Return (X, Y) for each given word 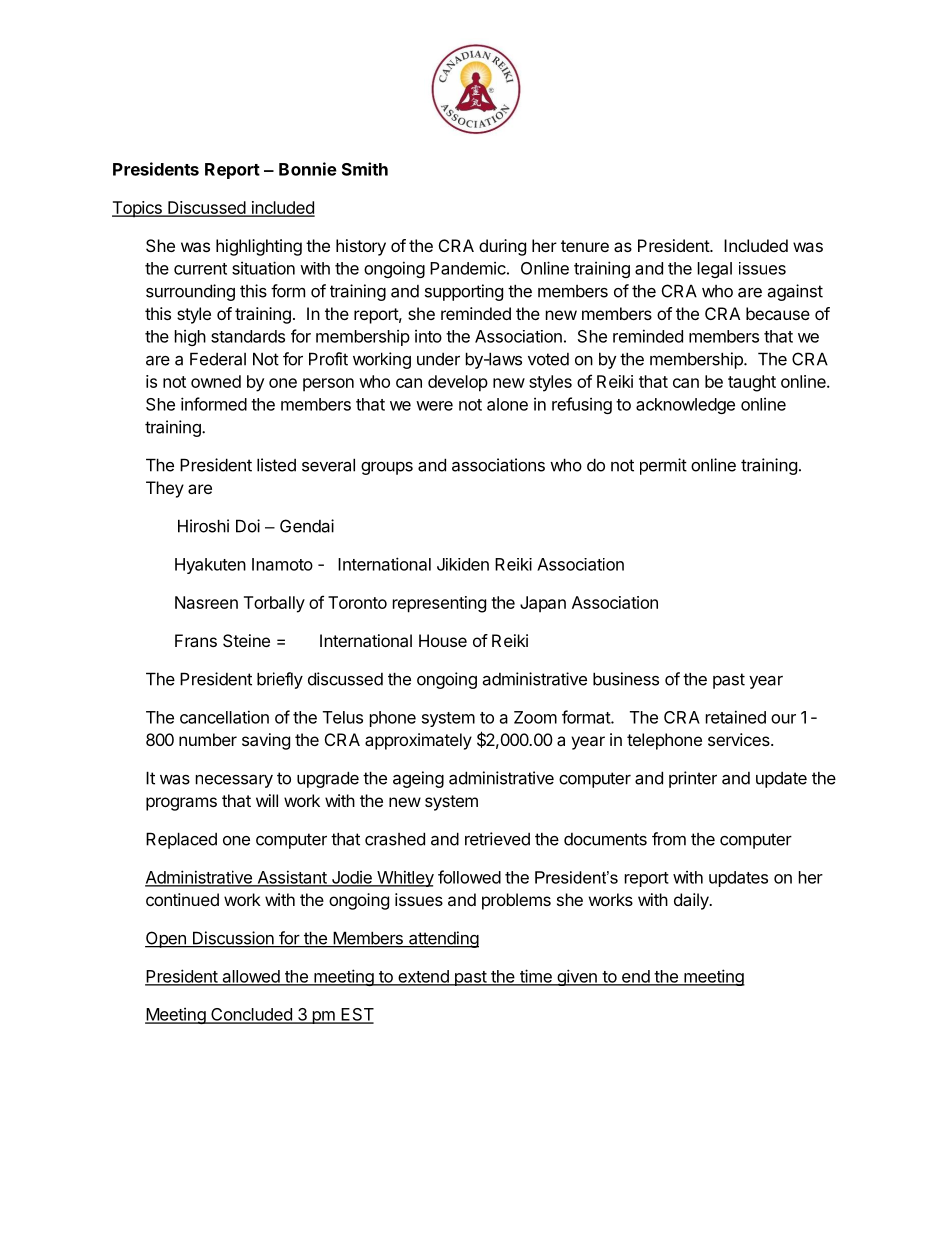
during (502, 247)
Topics (138, 209)
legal (715, 270)
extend (423, 977)
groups (387, 468)
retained (736, 717)
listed (276, 465)
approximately (418, 741)
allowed (251, 977)
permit (663, 466)
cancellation (224, 717)
